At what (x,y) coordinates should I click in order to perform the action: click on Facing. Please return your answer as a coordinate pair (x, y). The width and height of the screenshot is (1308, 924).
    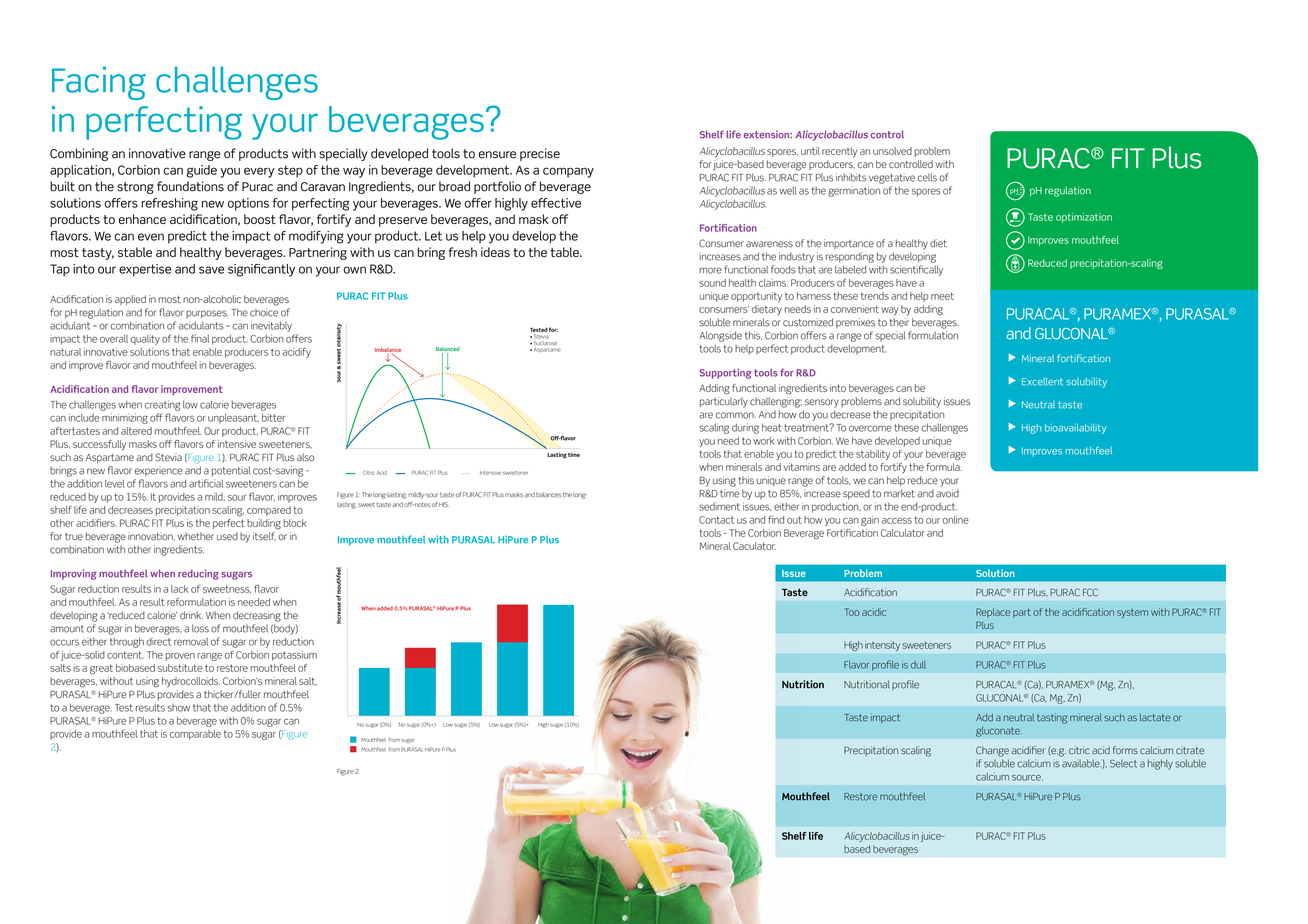
    Looking at the image, I should click on (99, 83).
